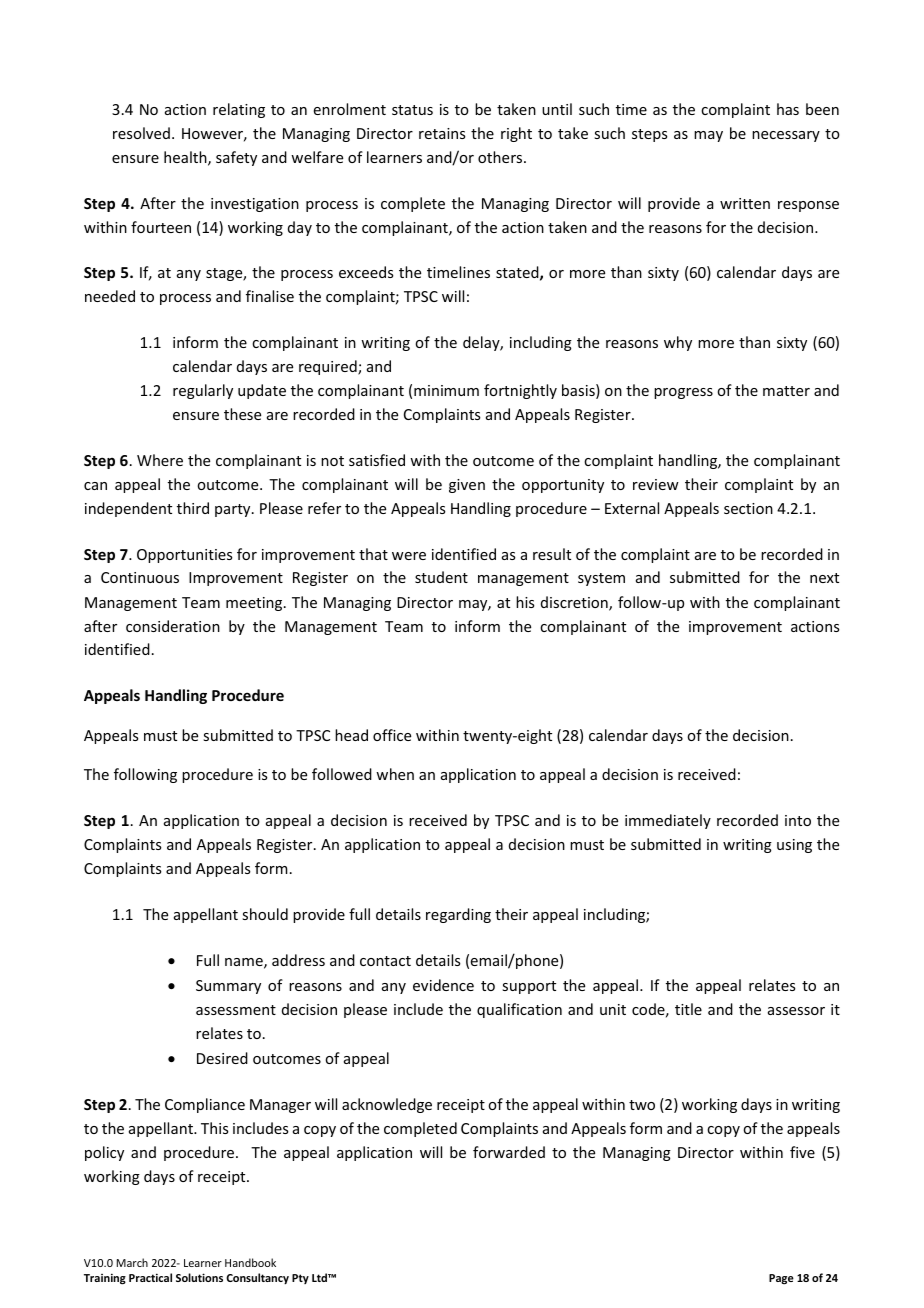 The image size is (924, 1308). What do you see at coordinates (173, 626) in the screenshot?
I see `consideration` at bounding box center [173, 626].
